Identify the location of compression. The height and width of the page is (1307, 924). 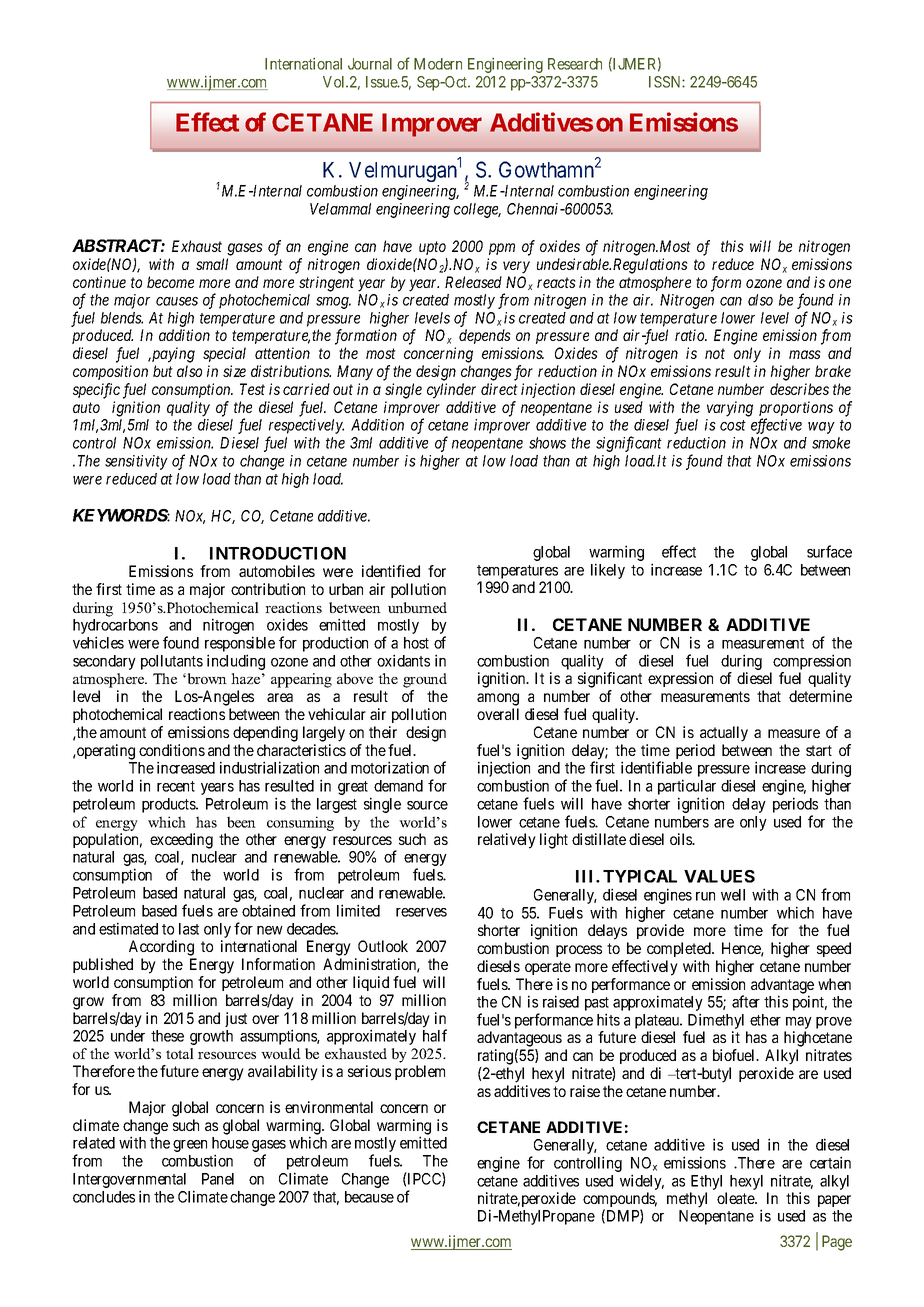
(812, 662).
